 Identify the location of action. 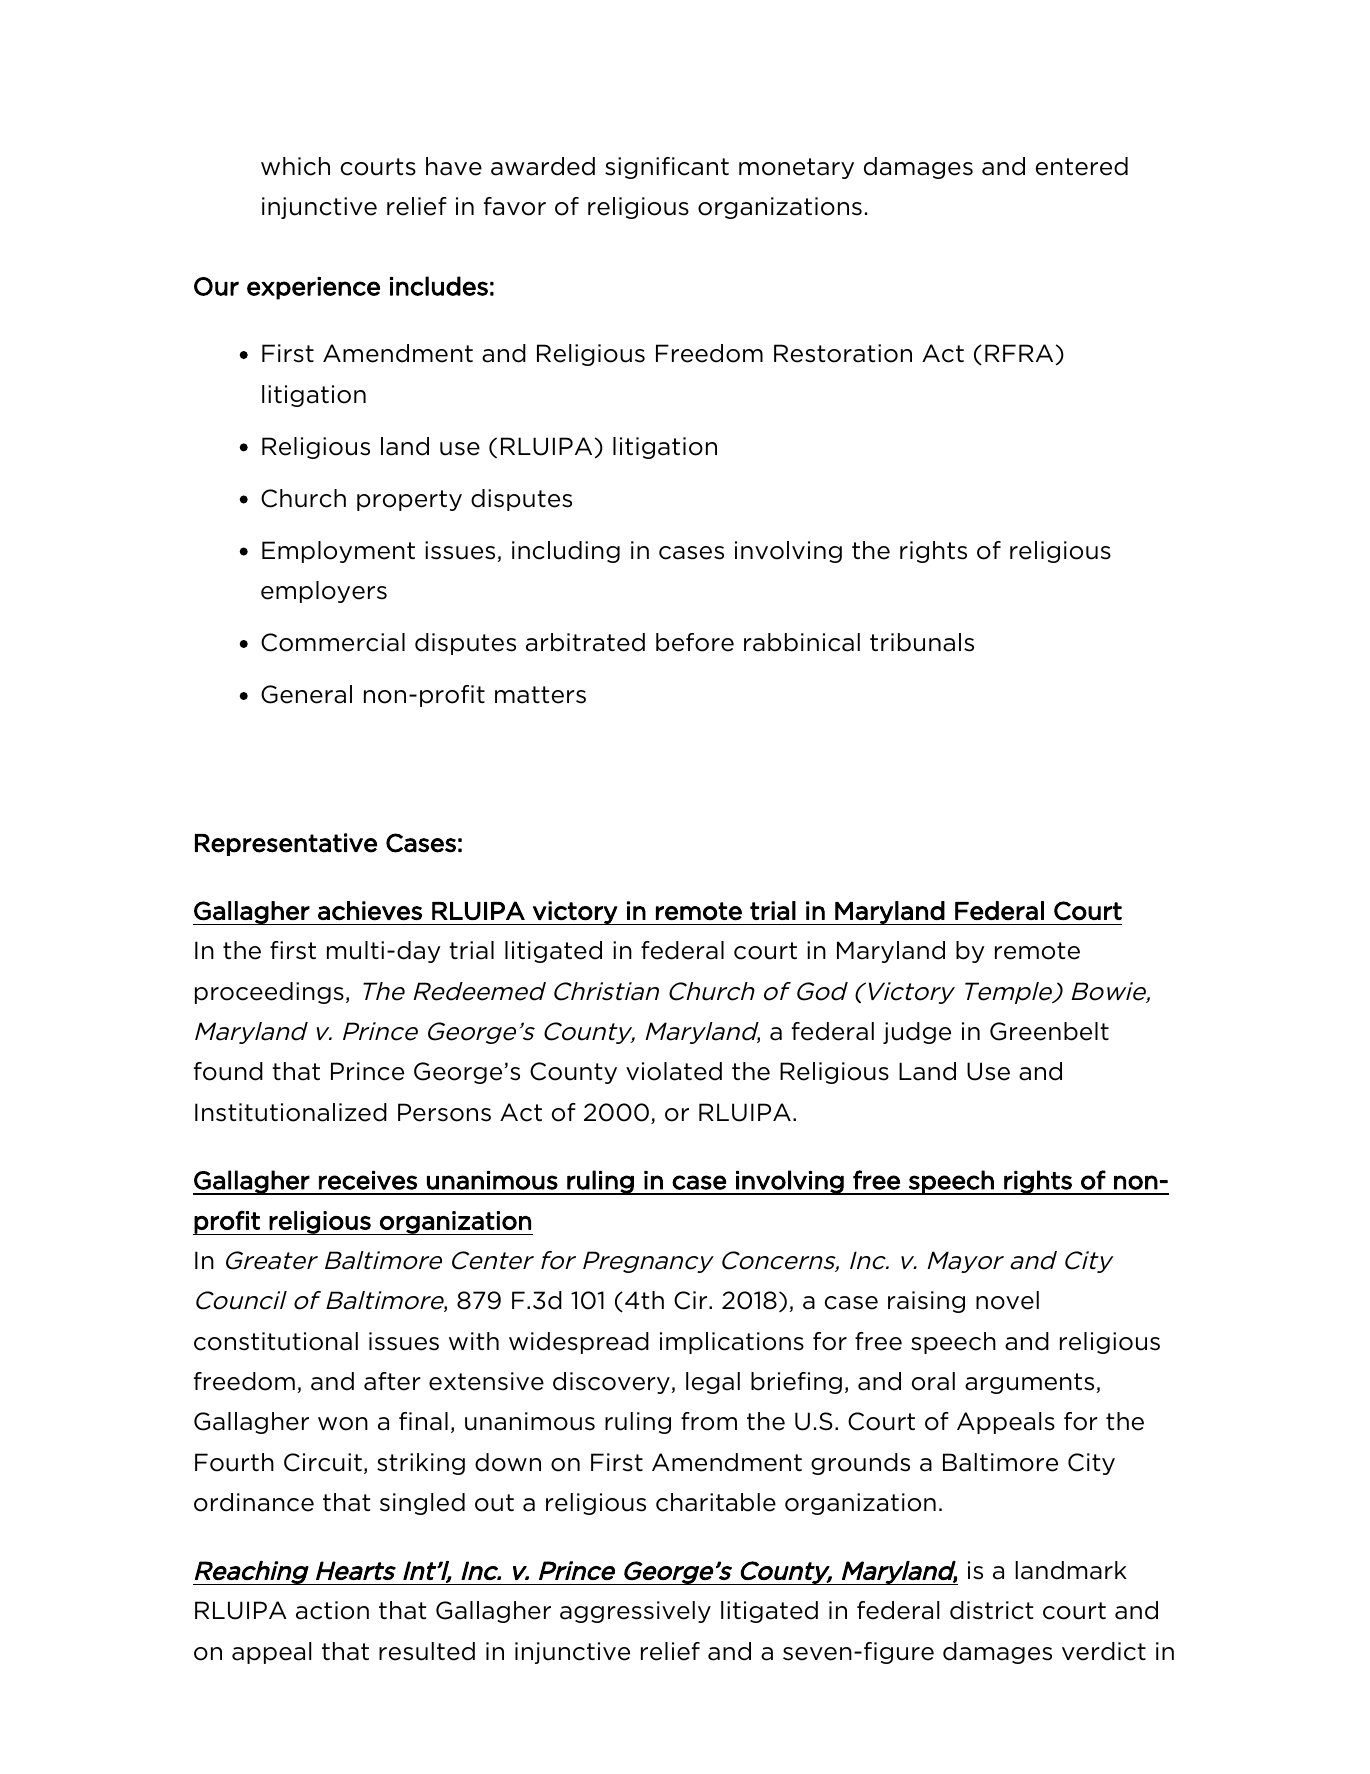
(332, 1610).
